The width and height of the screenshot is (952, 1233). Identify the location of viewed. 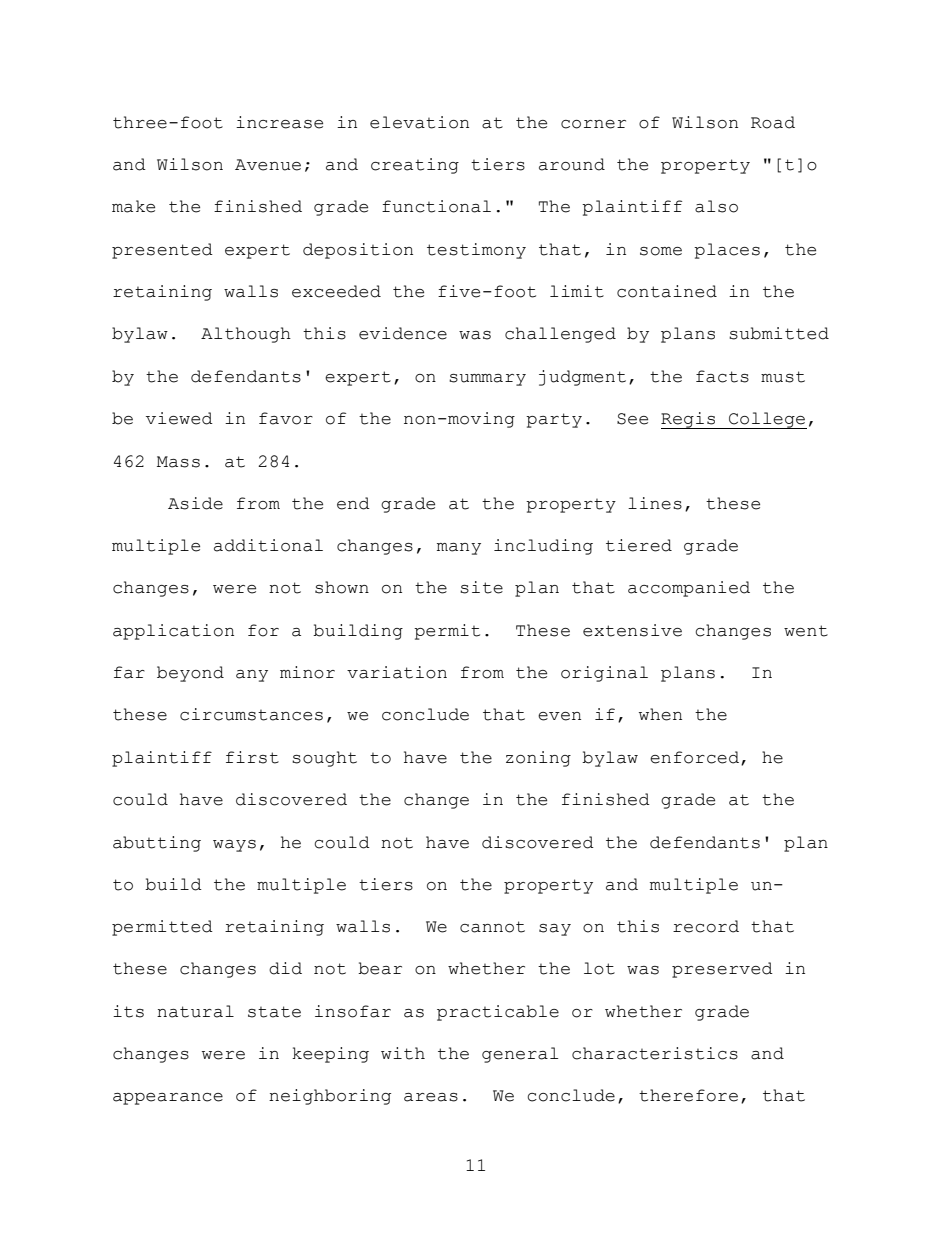
(179, 418).
